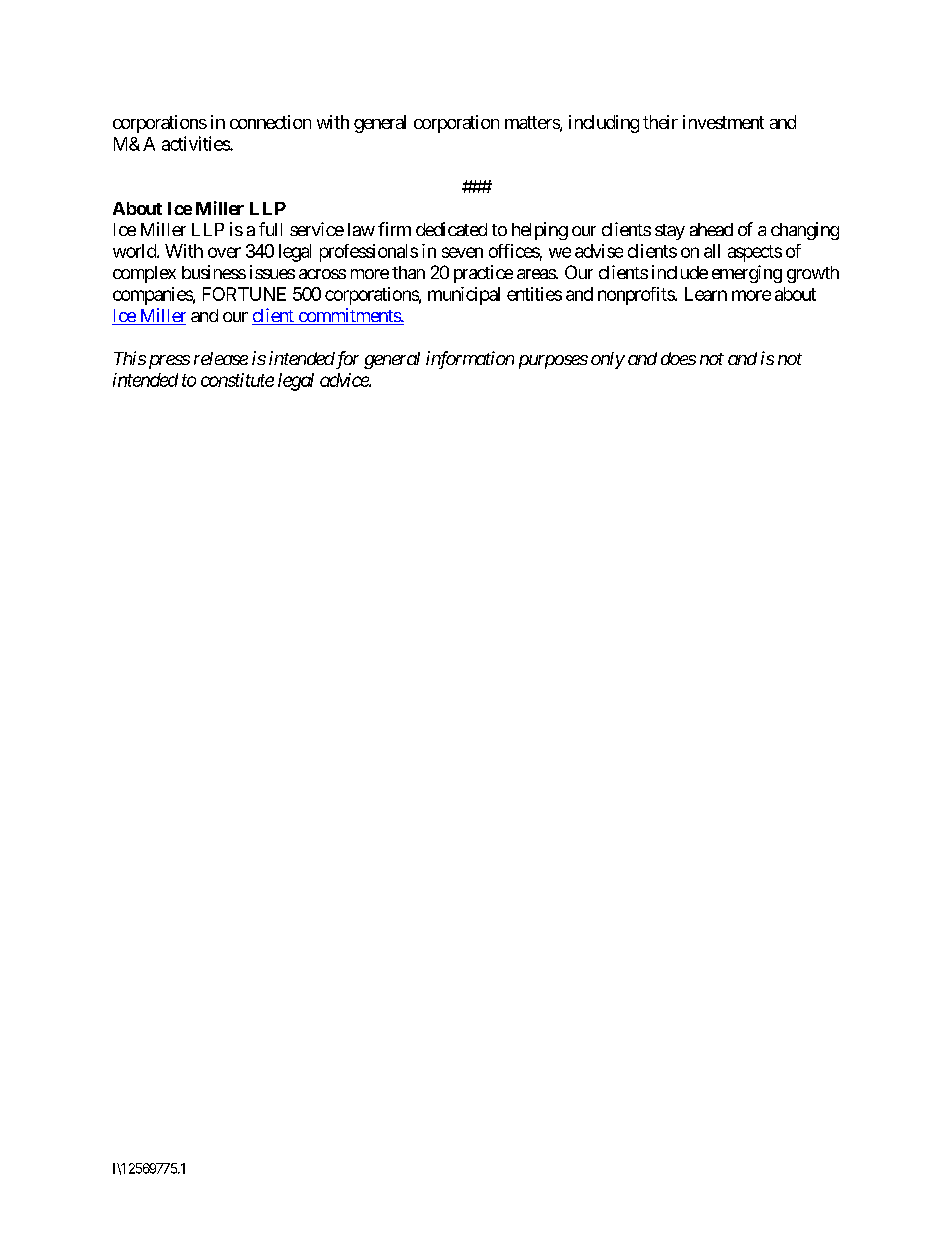 The width and height of the document is (952, 1233). I want to click on municipal, so click(464, 296).
